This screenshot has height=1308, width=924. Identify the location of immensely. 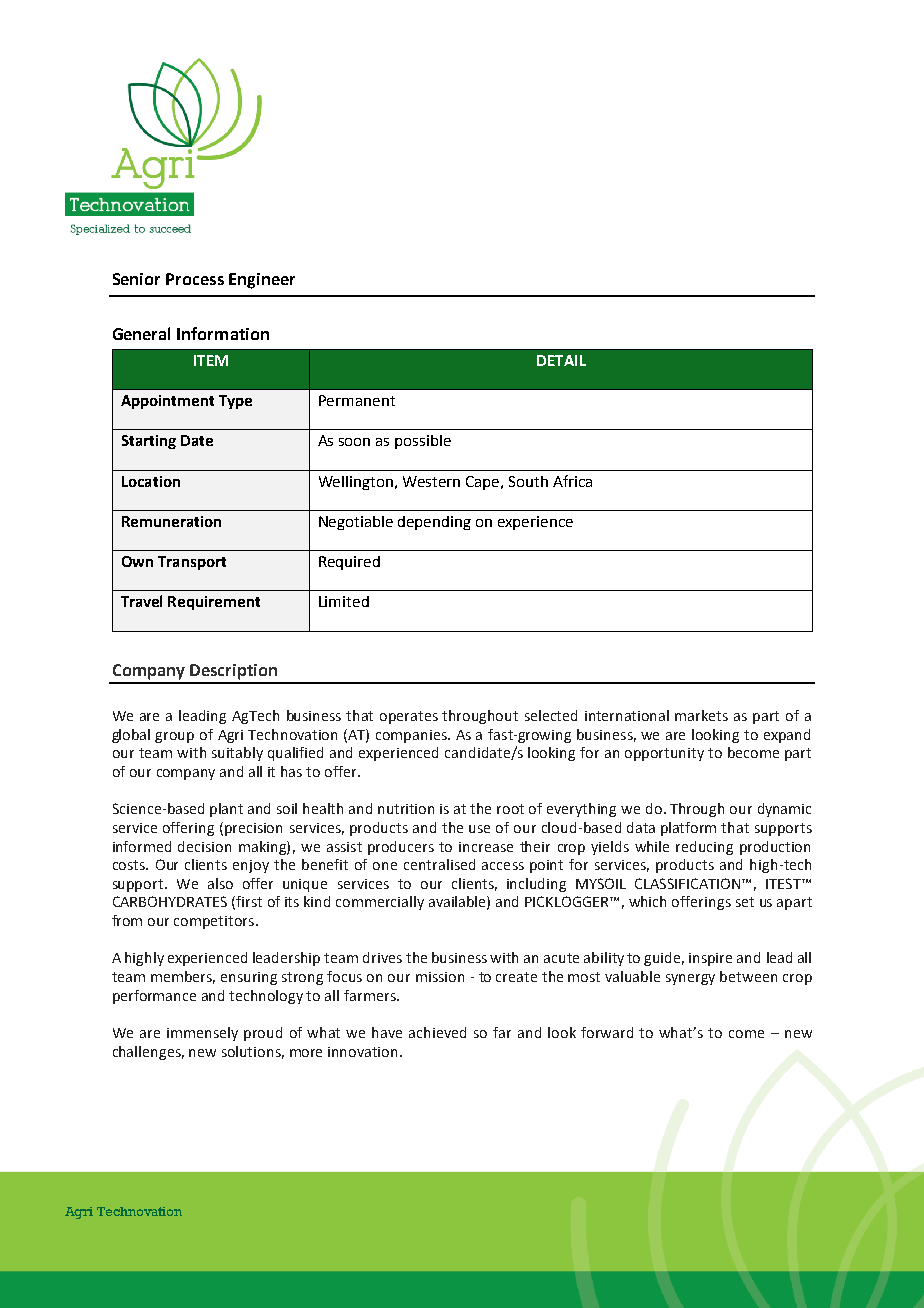
(202, 1034).
